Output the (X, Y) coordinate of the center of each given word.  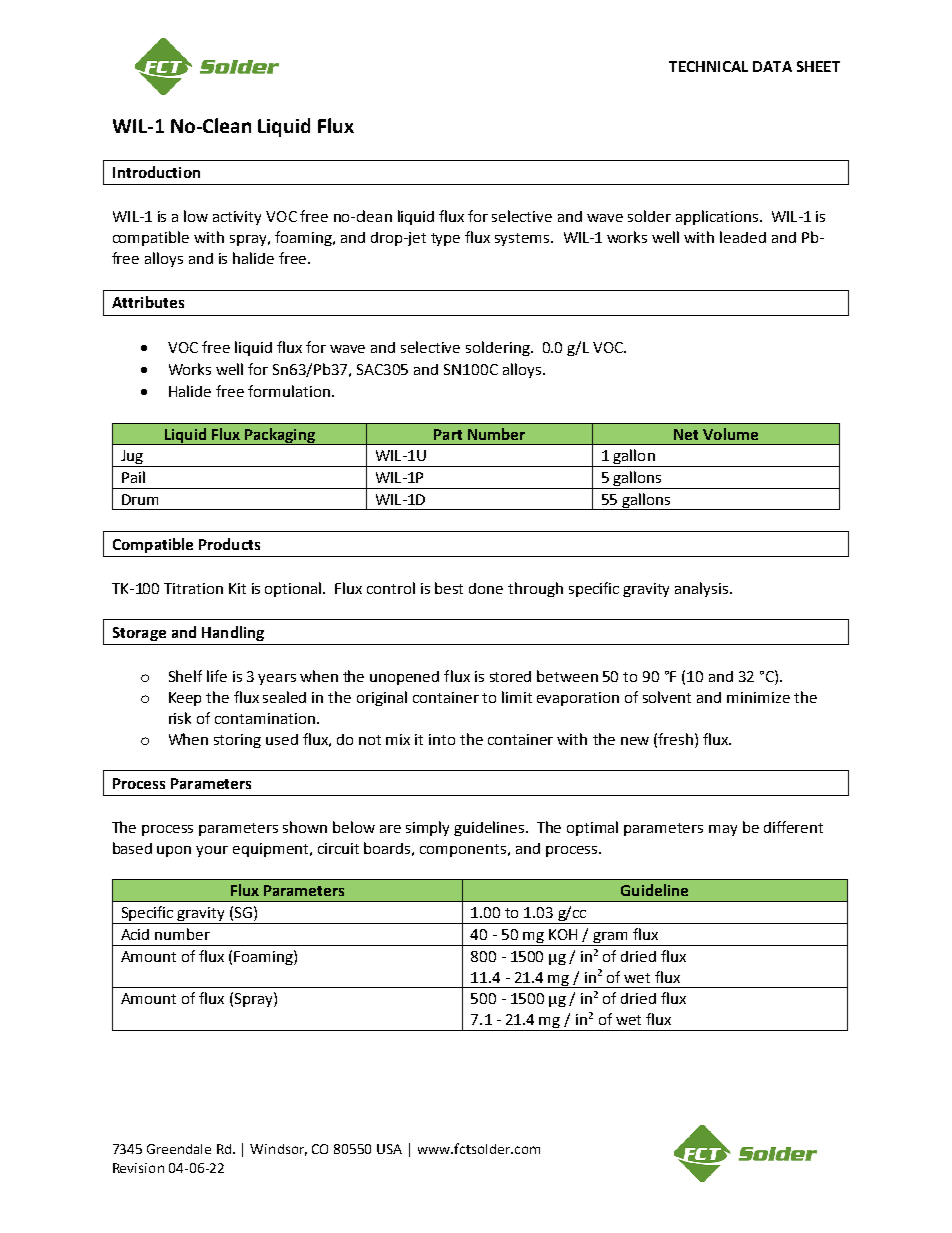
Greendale (179, 1149)
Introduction (156, 172)
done (486, 588)
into (442, 739)
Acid (135, 934)
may (723, 830)
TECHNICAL (708, 66)
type (445, 239)
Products (229, 544)
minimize (758, 697)
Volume (730, 434)
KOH (563, 934)
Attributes (148, 302)
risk (180, 718)
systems (523, 239)
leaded (743, 237)
